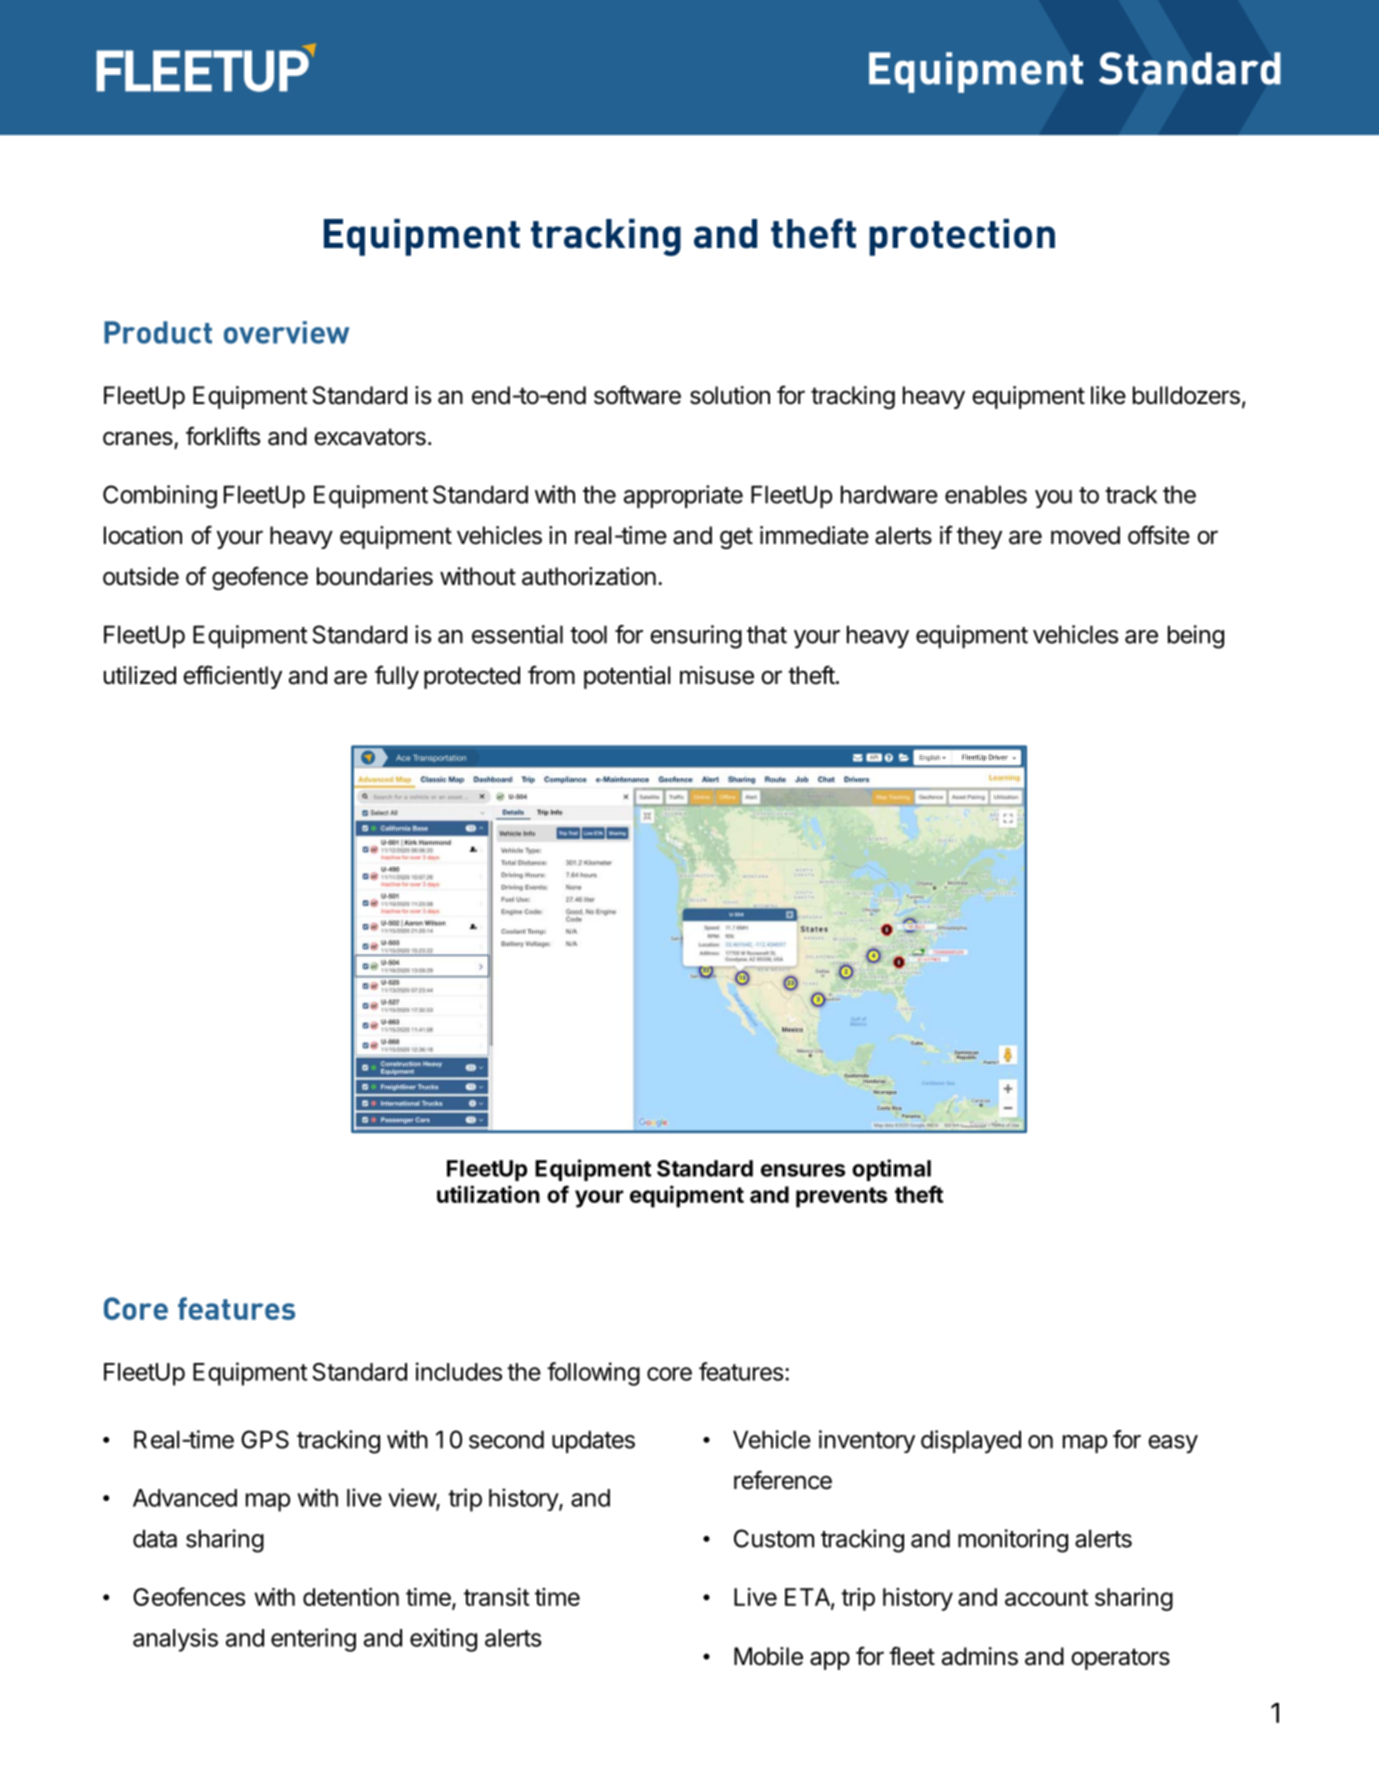 This screenshot has height=1785, width=1379. I want to click on Product, so click(158, 332).
